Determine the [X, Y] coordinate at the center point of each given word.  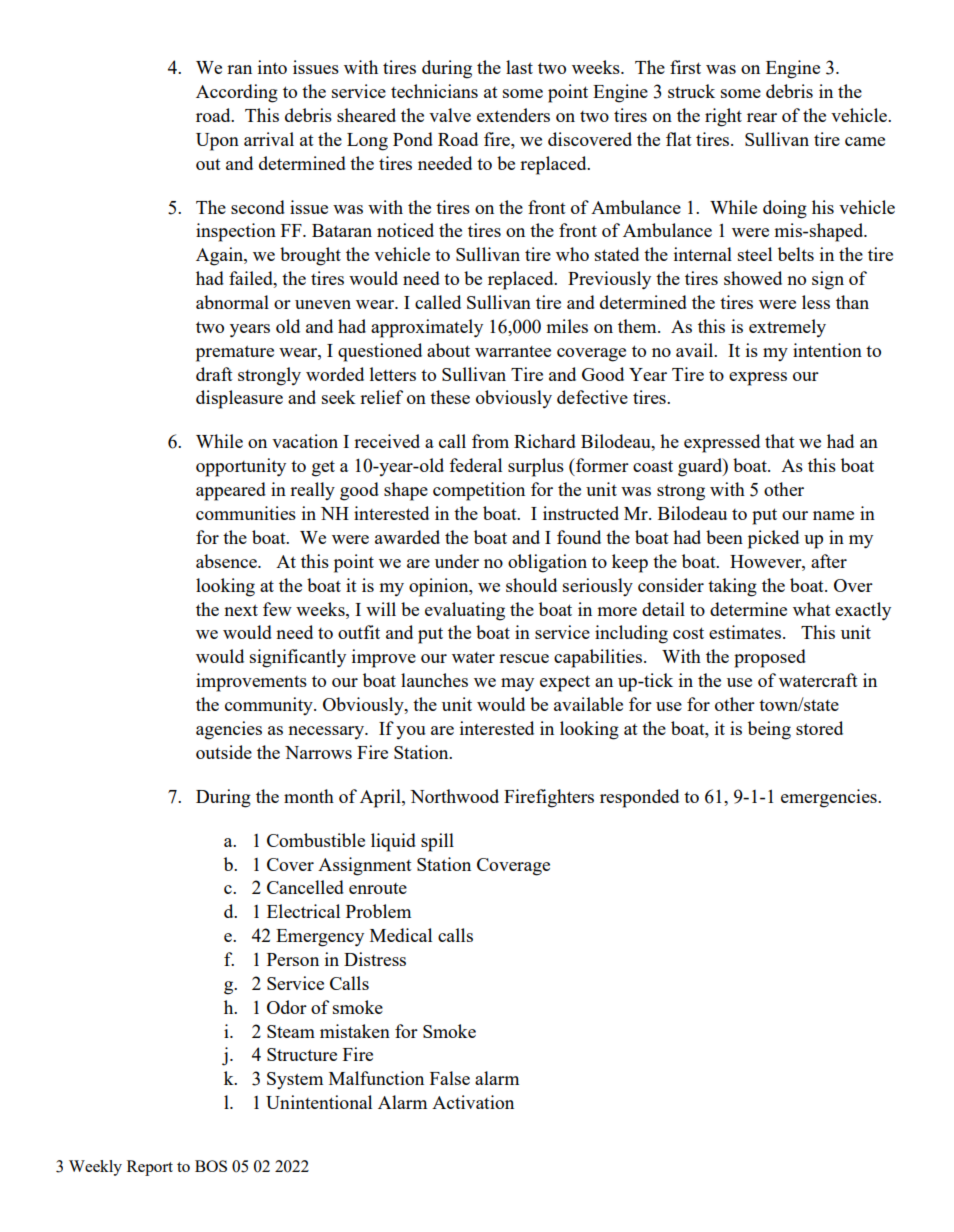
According [237, 93]
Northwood [454, 796]
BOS [211, 1166]
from [490, 441]
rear [762, 117]
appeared [231, 491]
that [780, 441]
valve [450, 115]
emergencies [830, 798]
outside [224, 752]
